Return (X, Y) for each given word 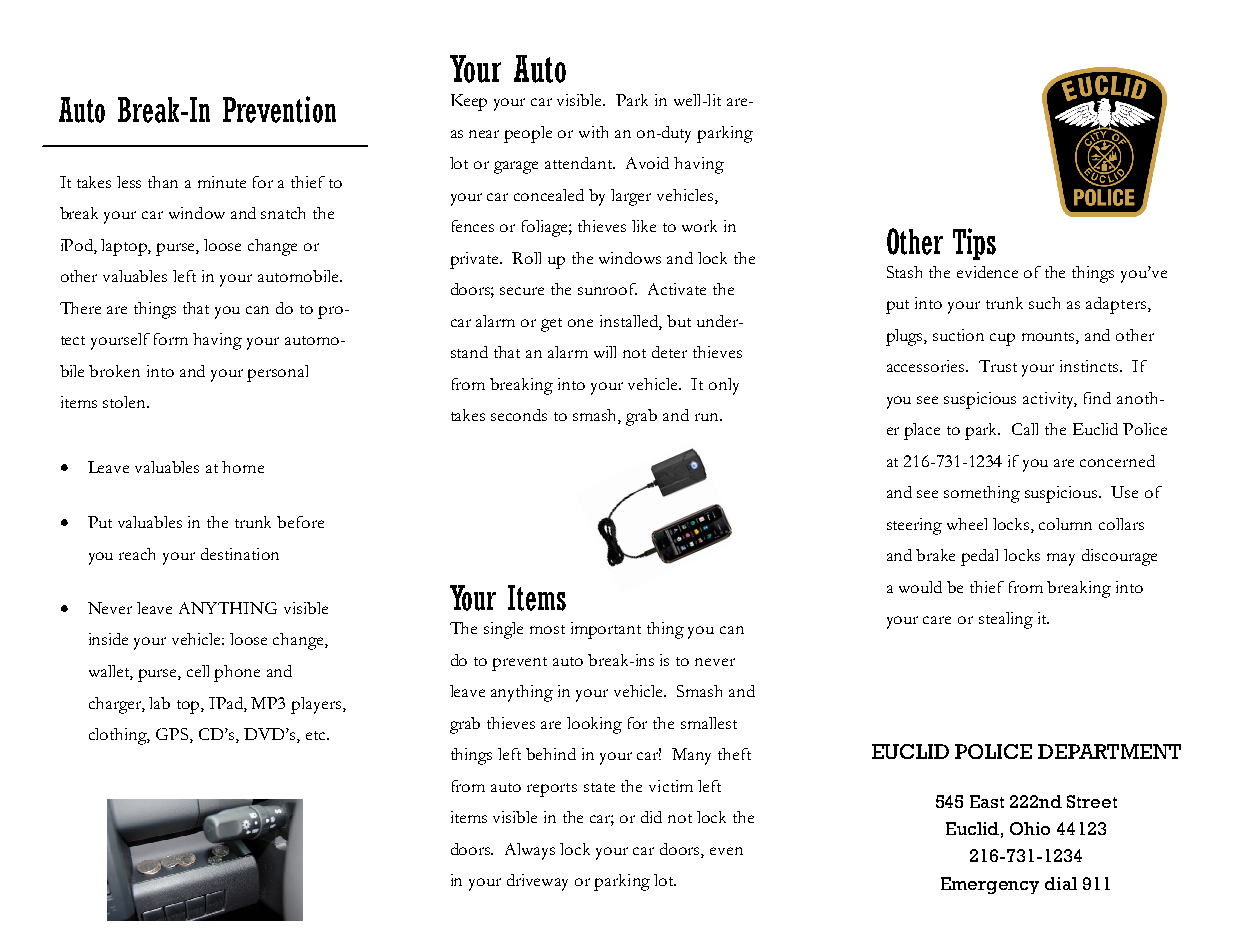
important (606, 630)
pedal (979, 557)
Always (530, 851)
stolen (126, 402)
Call (1025, 429)
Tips (974, 244)
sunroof (607, 289)
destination (240, 554)
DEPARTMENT (1109, 751)
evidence (987, 272)
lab (159, 703)
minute (222, 182)
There (80, 308)
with (593, 132)
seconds (519, 415)
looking (594, 725)
